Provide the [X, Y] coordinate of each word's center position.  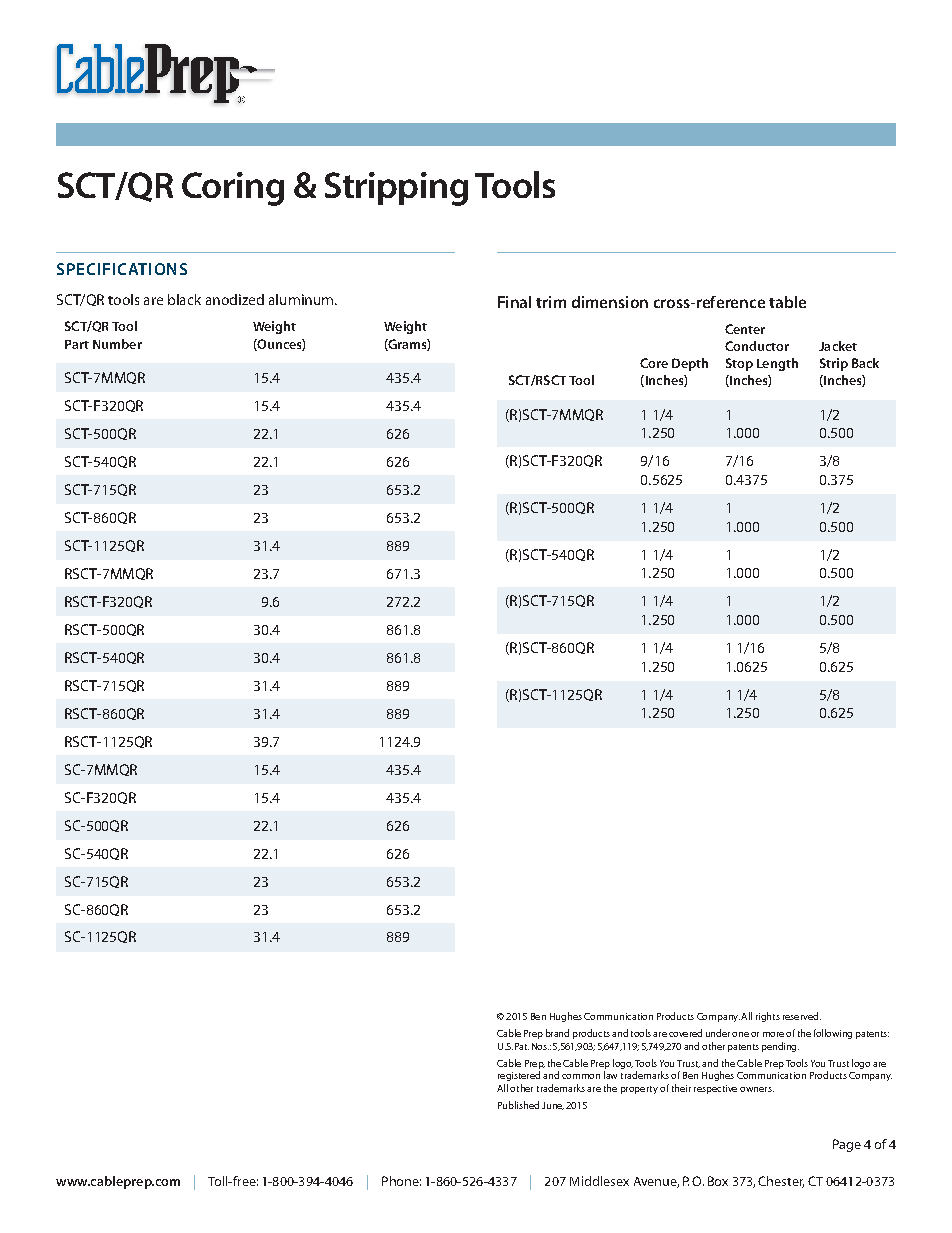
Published [518, 1105]
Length [777, 364]
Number [117, 344]
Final [514, 302]
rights [768, 1017]
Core [654, 363]
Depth [690, 364]
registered [519, 1076]
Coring [233, 189]
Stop [739, 364]
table [787, 302]
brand [557, 1033]
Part [77, 344]
